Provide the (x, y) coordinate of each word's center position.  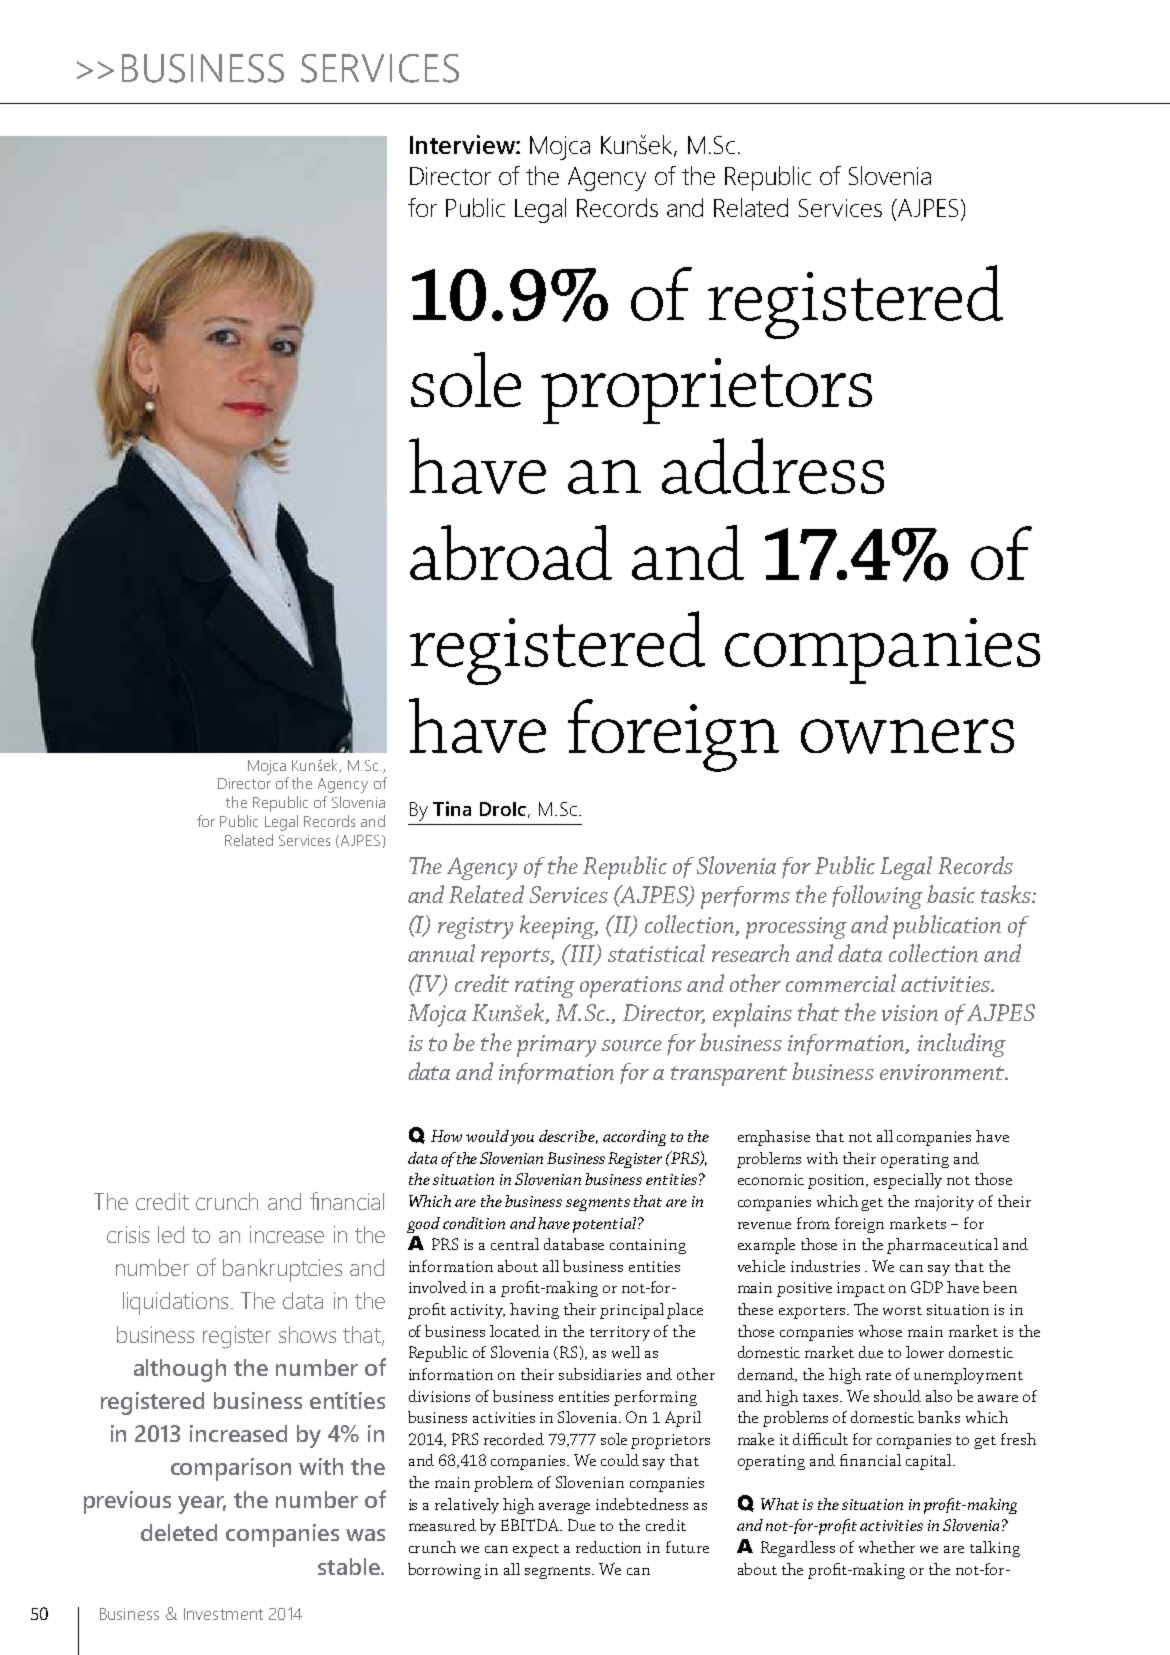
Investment (223, 1614)
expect (536, 1550)
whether (887, 1547)
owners (907, 736)
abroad (511, 552)
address (773, 466)
